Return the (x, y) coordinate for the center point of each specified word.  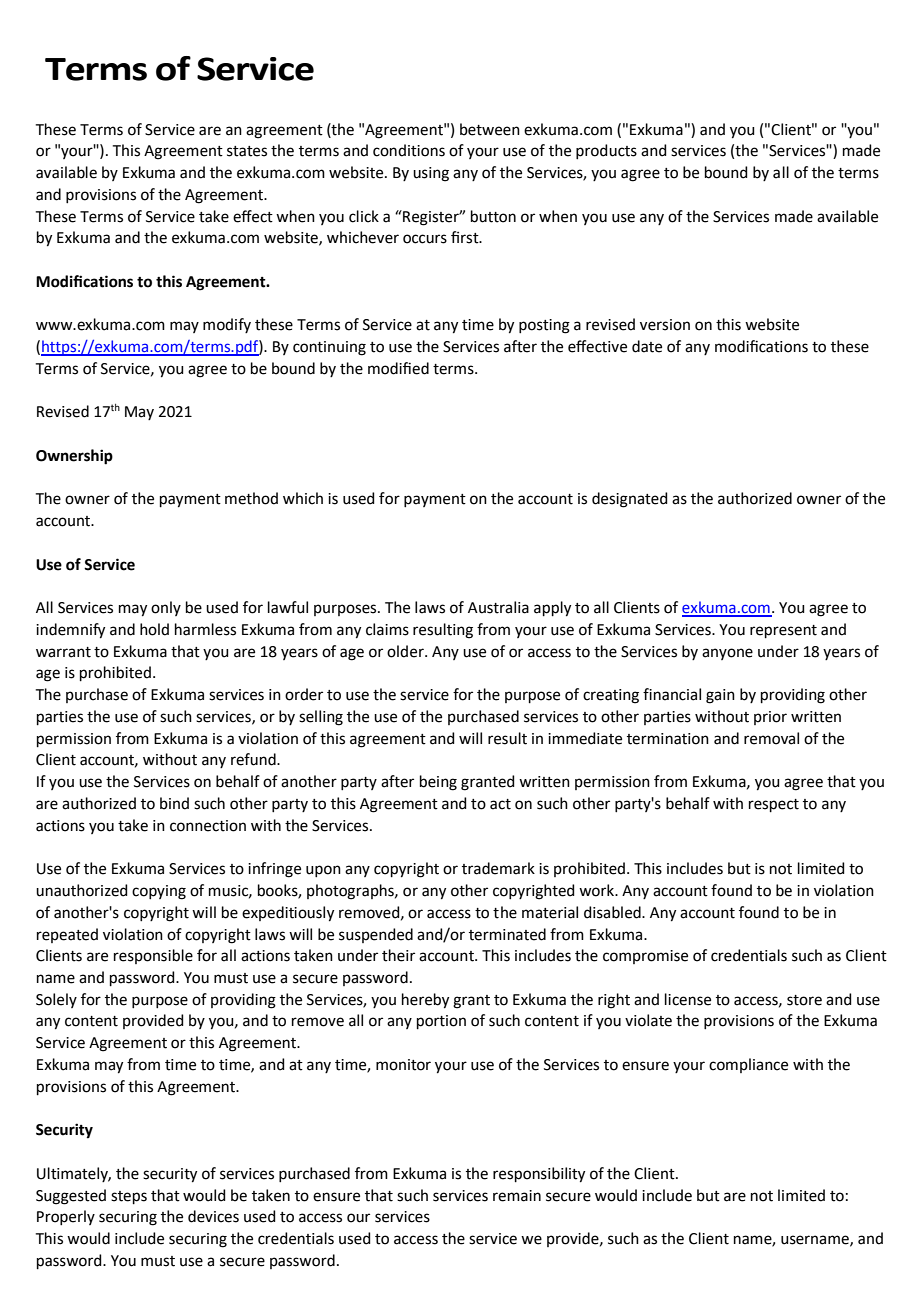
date (647, 346)
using (431, 174)
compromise (645, 957)
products (606, 151)
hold (154, 629)
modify (227, 325)
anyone (727, 654)
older (406, 651)
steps (129, 1197)
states (247, 151)
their (398, 955)
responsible (153, 956)
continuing (329, 348)
